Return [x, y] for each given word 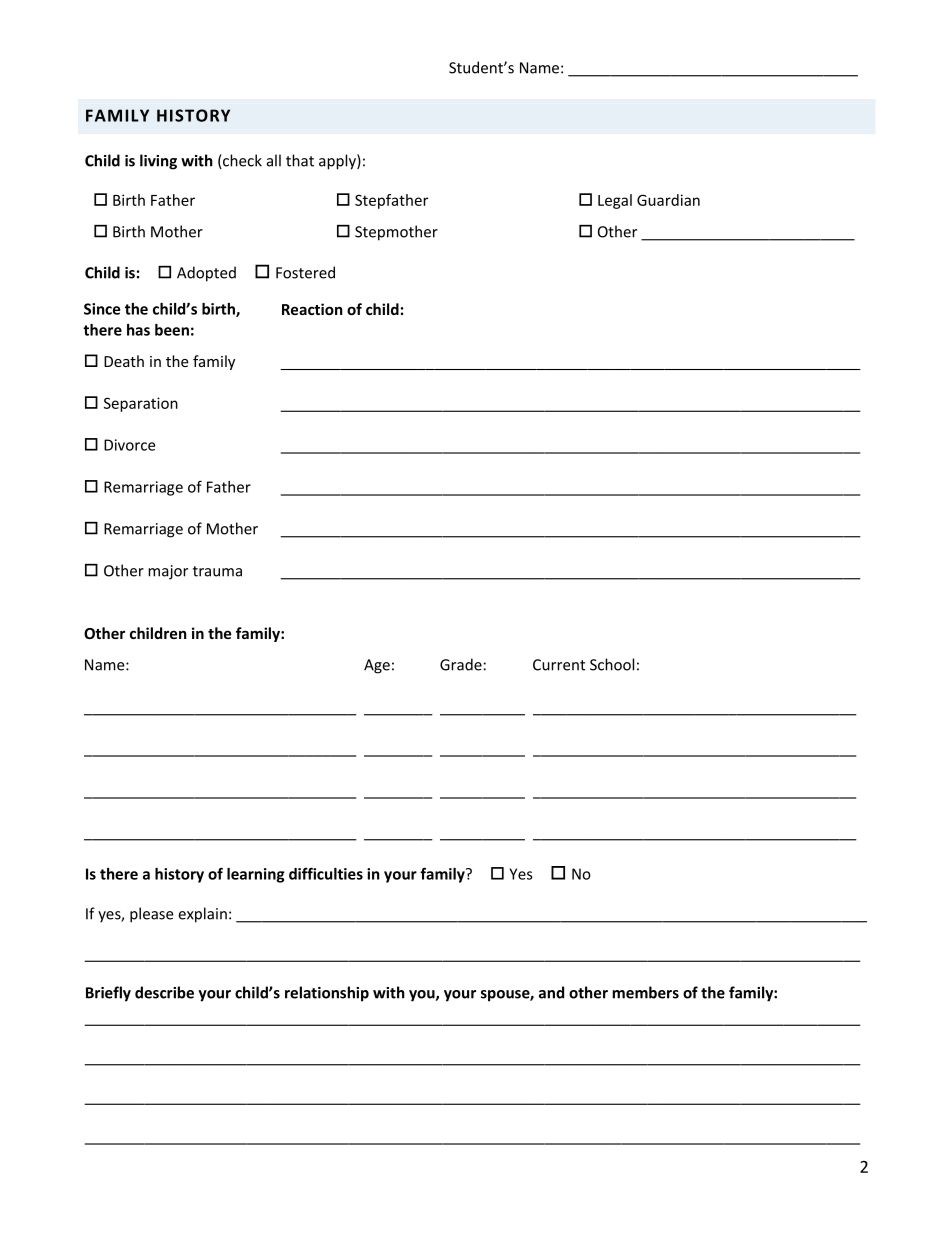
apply [338, 162]
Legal [615, 201]
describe [164, 992]
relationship [327, 994]
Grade [461, 664]
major [168, 572]
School [612, 664]
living [158, 162]
